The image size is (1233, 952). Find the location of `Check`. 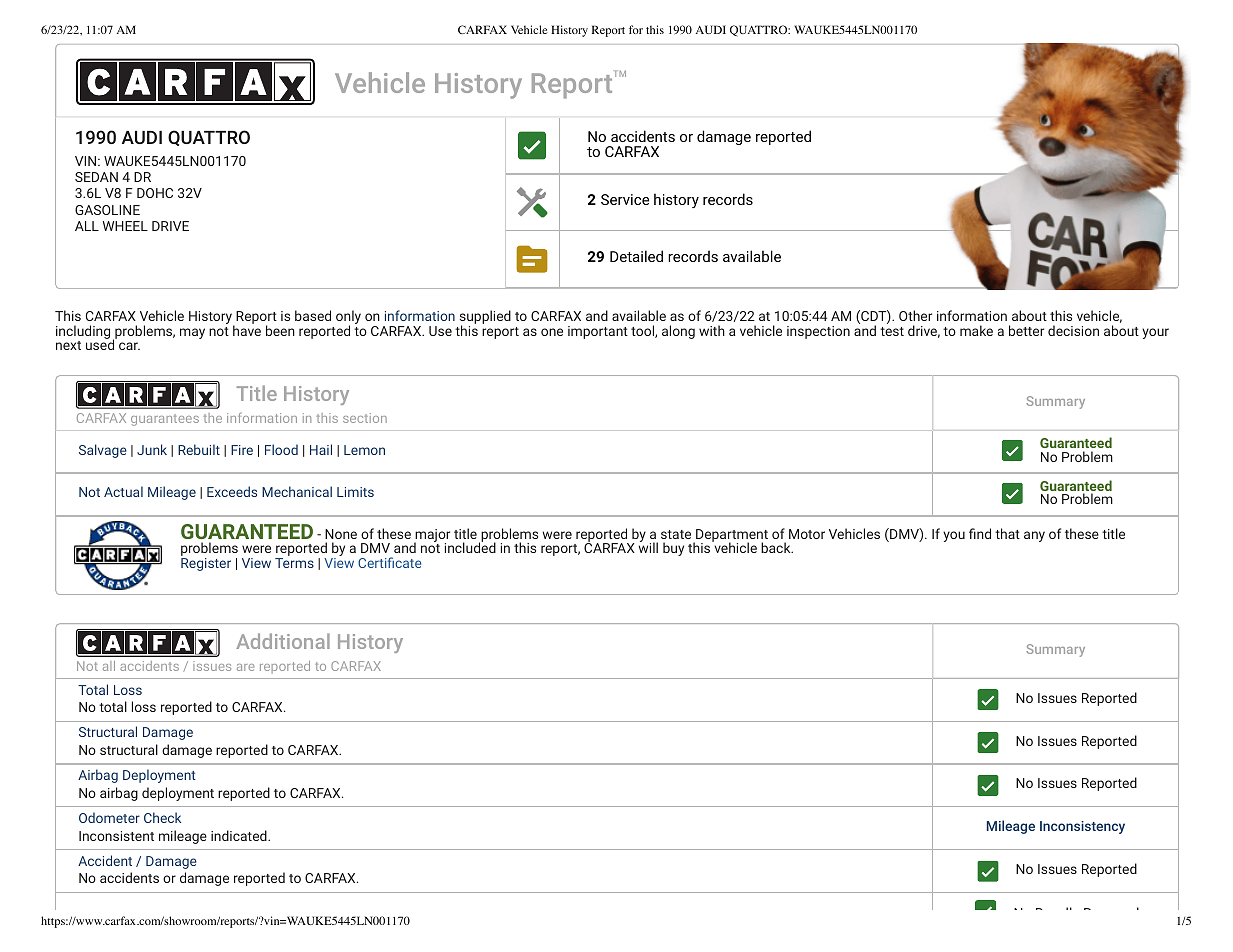

Check is located at coordinates (162, 817).
